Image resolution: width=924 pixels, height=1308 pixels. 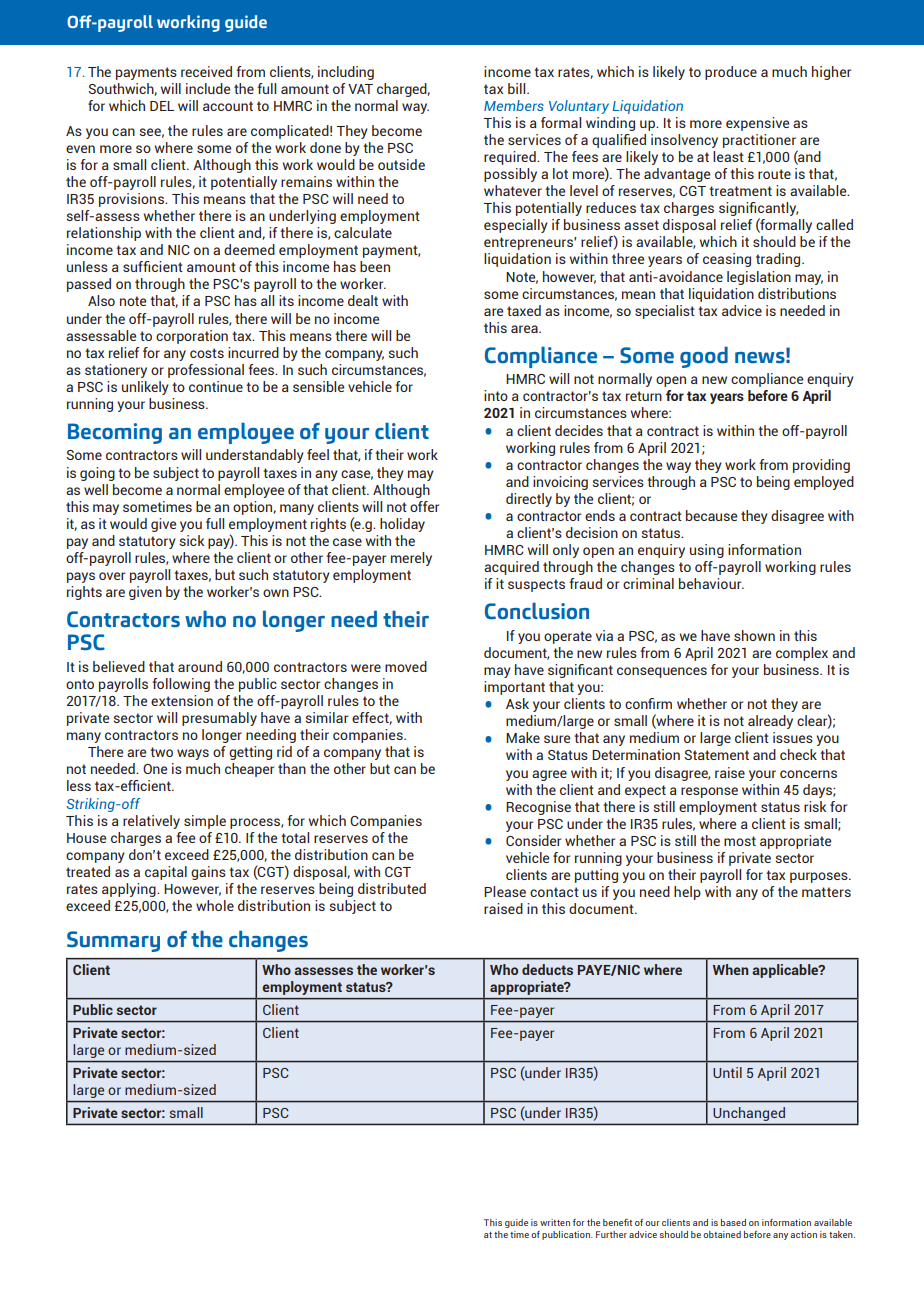 What do you see at coordinates (162, 106) in the screenshot?
I see `DEL` at bounding box center [162, 106].
